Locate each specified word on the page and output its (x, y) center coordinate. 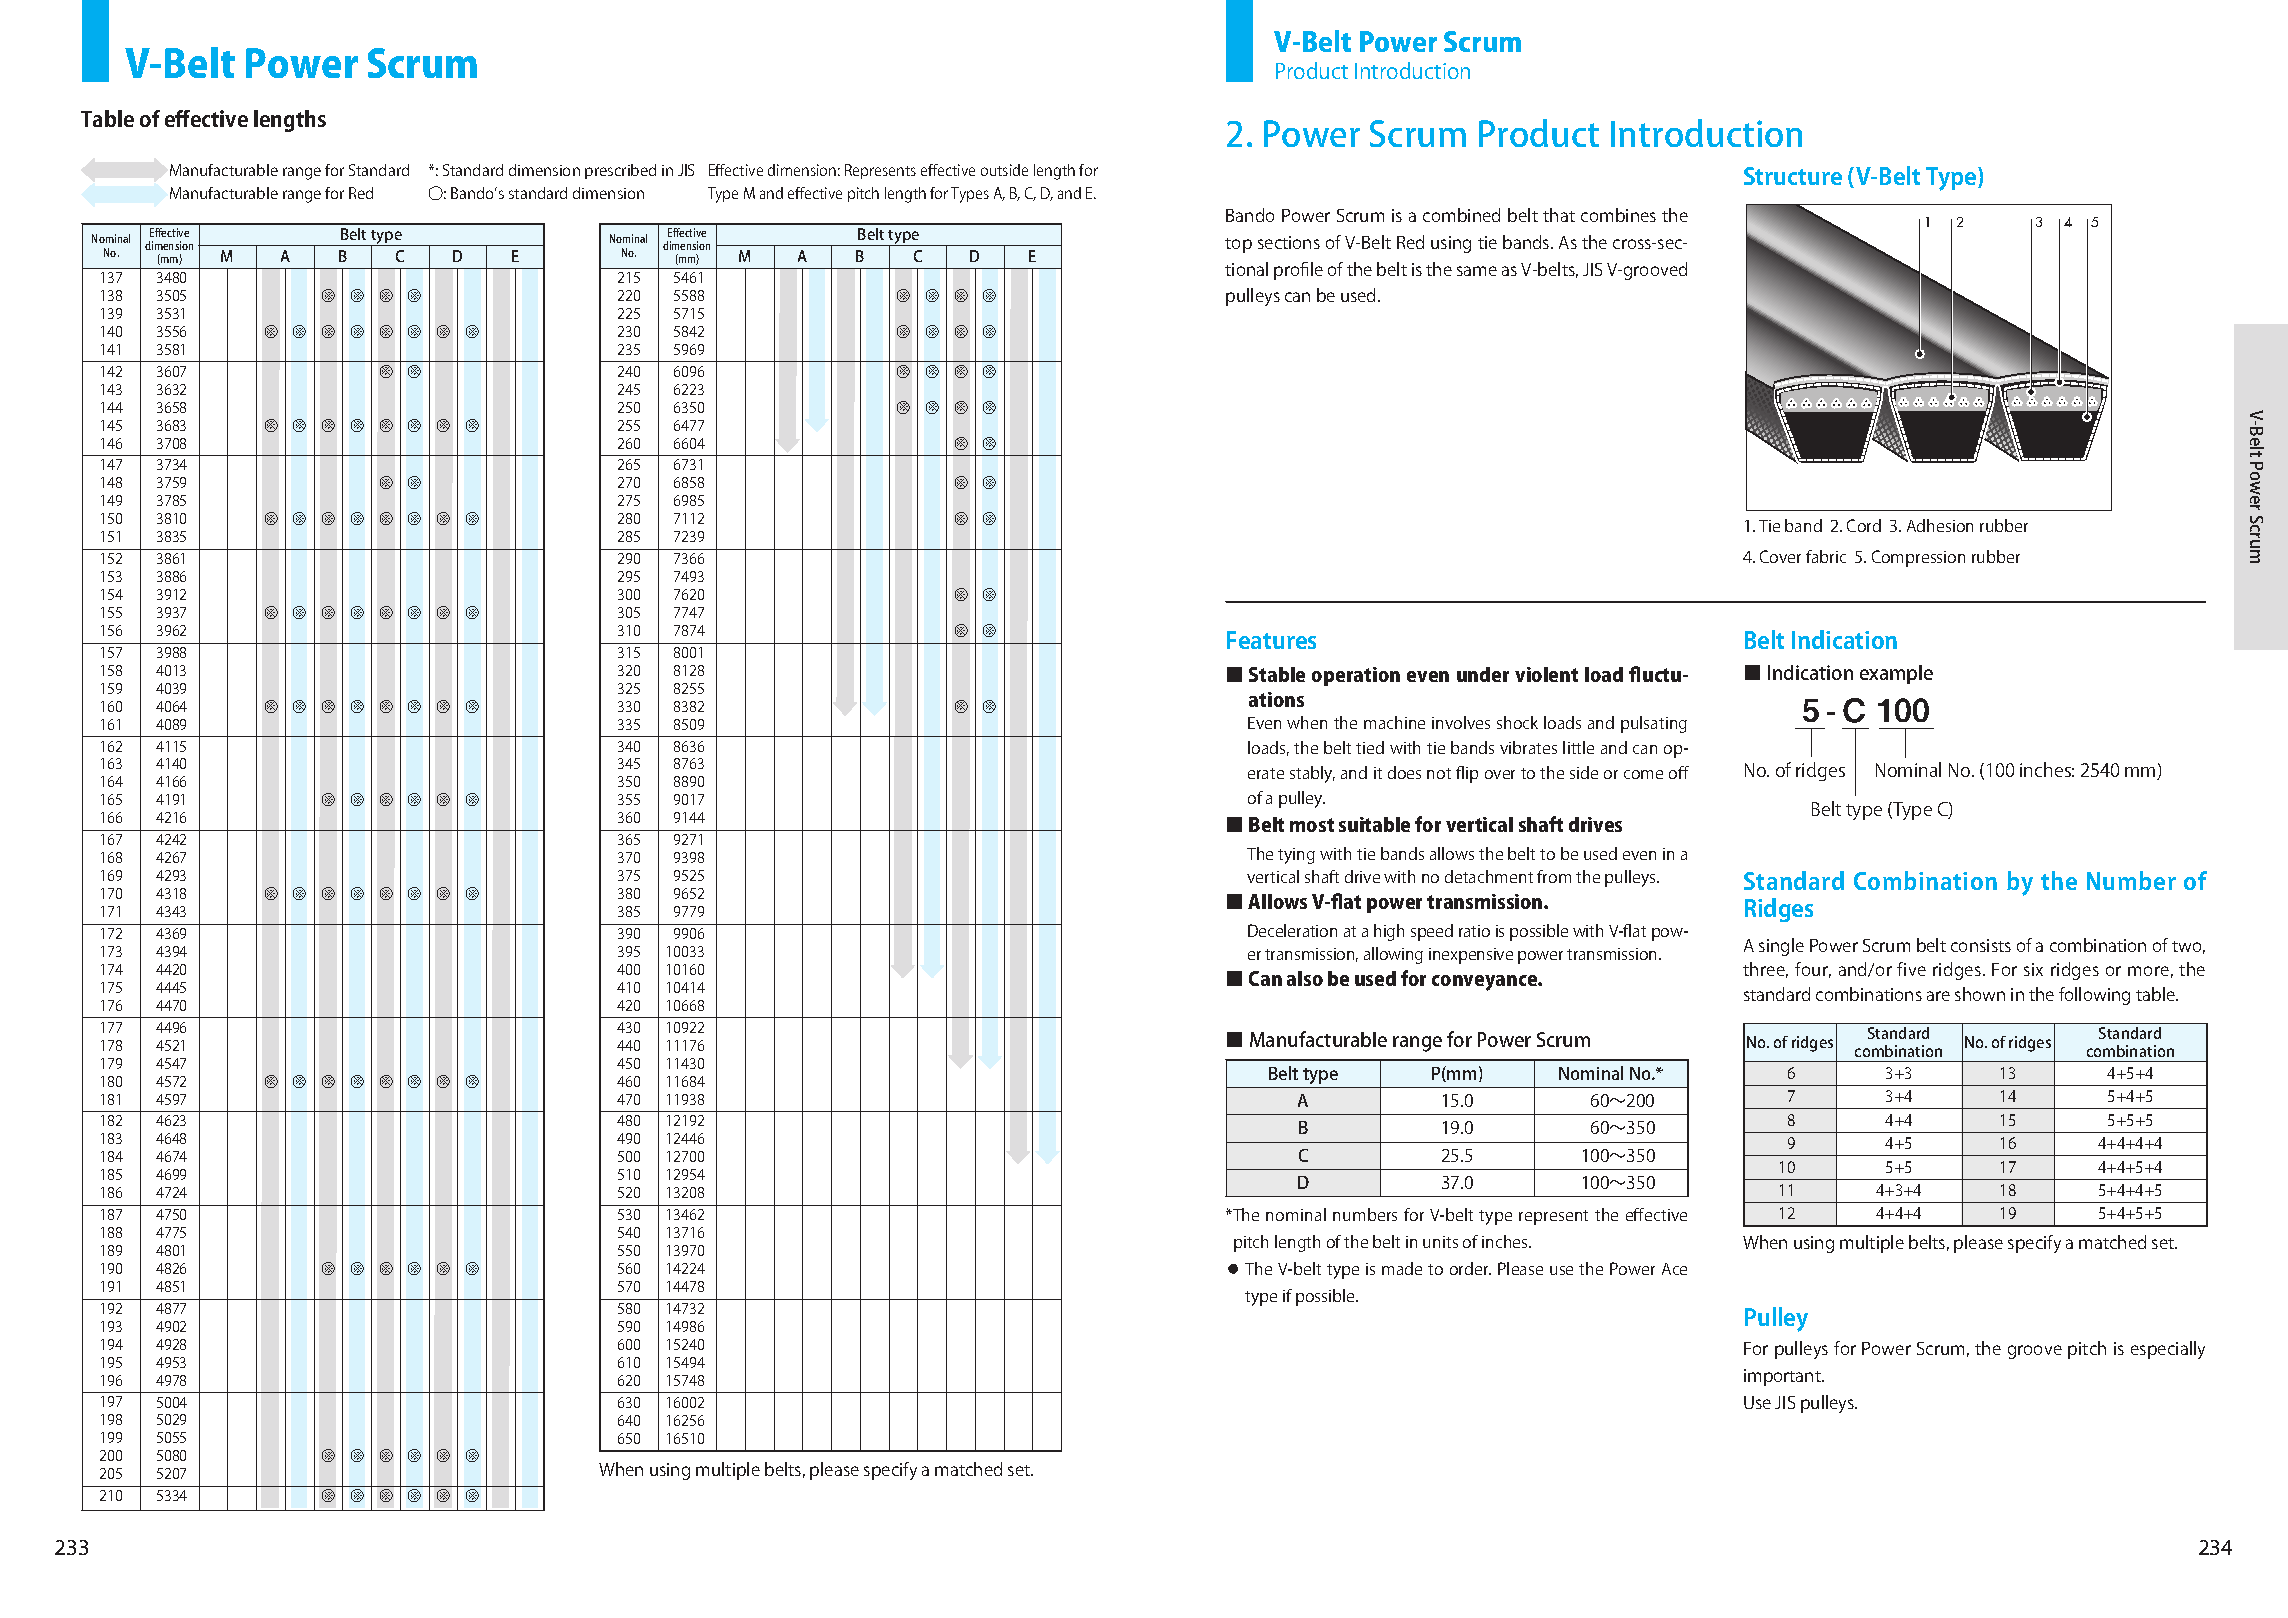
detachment (1489, 876)
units (1440, 1242)
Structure (1793, 176)
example (1896, 674)
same (1477, 271)
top (1238, 245)
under (1483, 674)
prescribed (620, 171)
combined (1461, 215)
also (1305, 978)
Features (1271, 640)
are (1938, 996)
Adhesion (1940, 525)
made (1402, 1268)
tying (1296, 856)
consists (1981, 945)
